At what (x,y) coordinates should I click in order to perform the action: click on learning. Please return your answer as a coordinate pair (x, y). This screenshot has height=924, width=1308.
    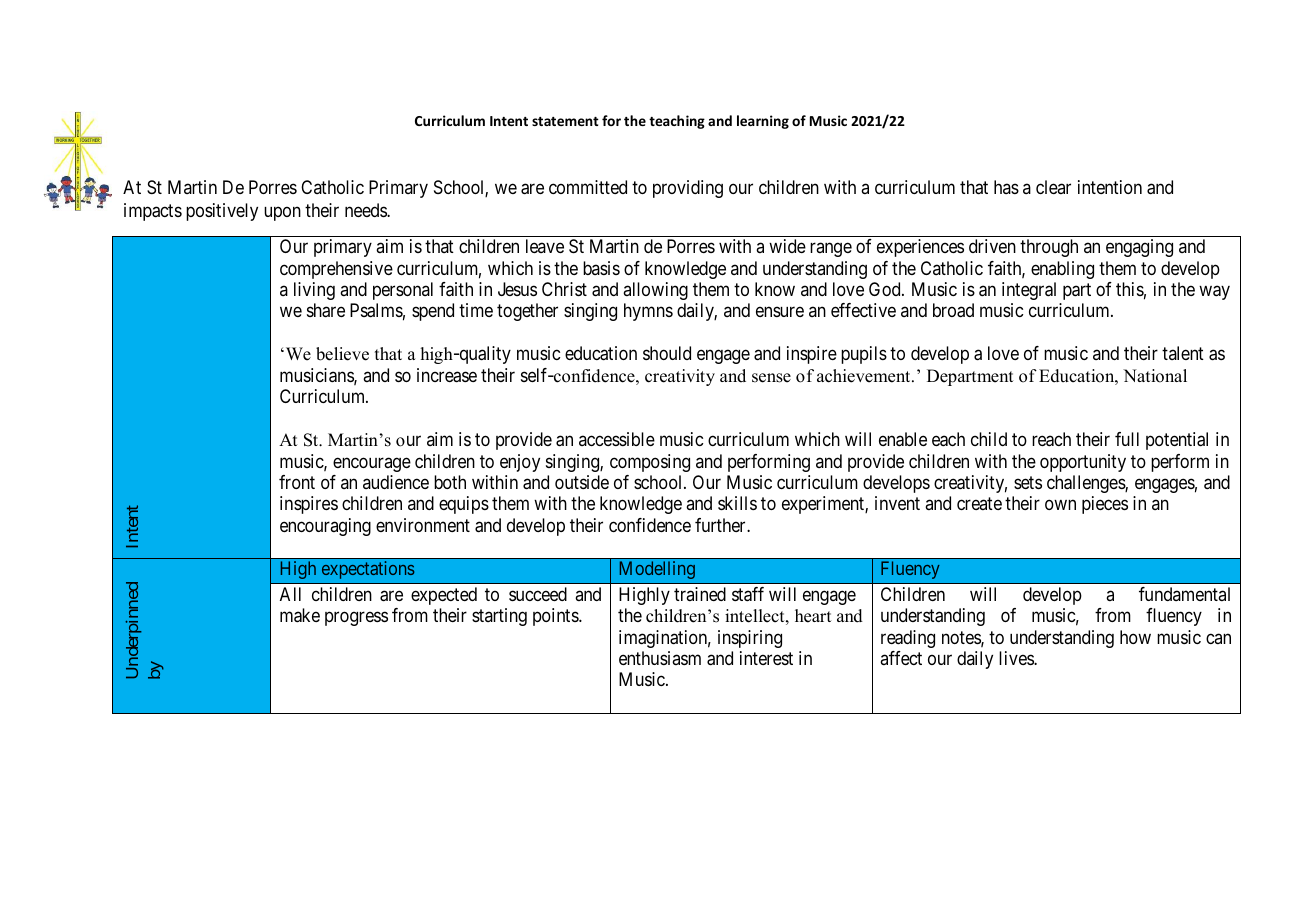
    Looking at the image, I should click on (763, 122).
